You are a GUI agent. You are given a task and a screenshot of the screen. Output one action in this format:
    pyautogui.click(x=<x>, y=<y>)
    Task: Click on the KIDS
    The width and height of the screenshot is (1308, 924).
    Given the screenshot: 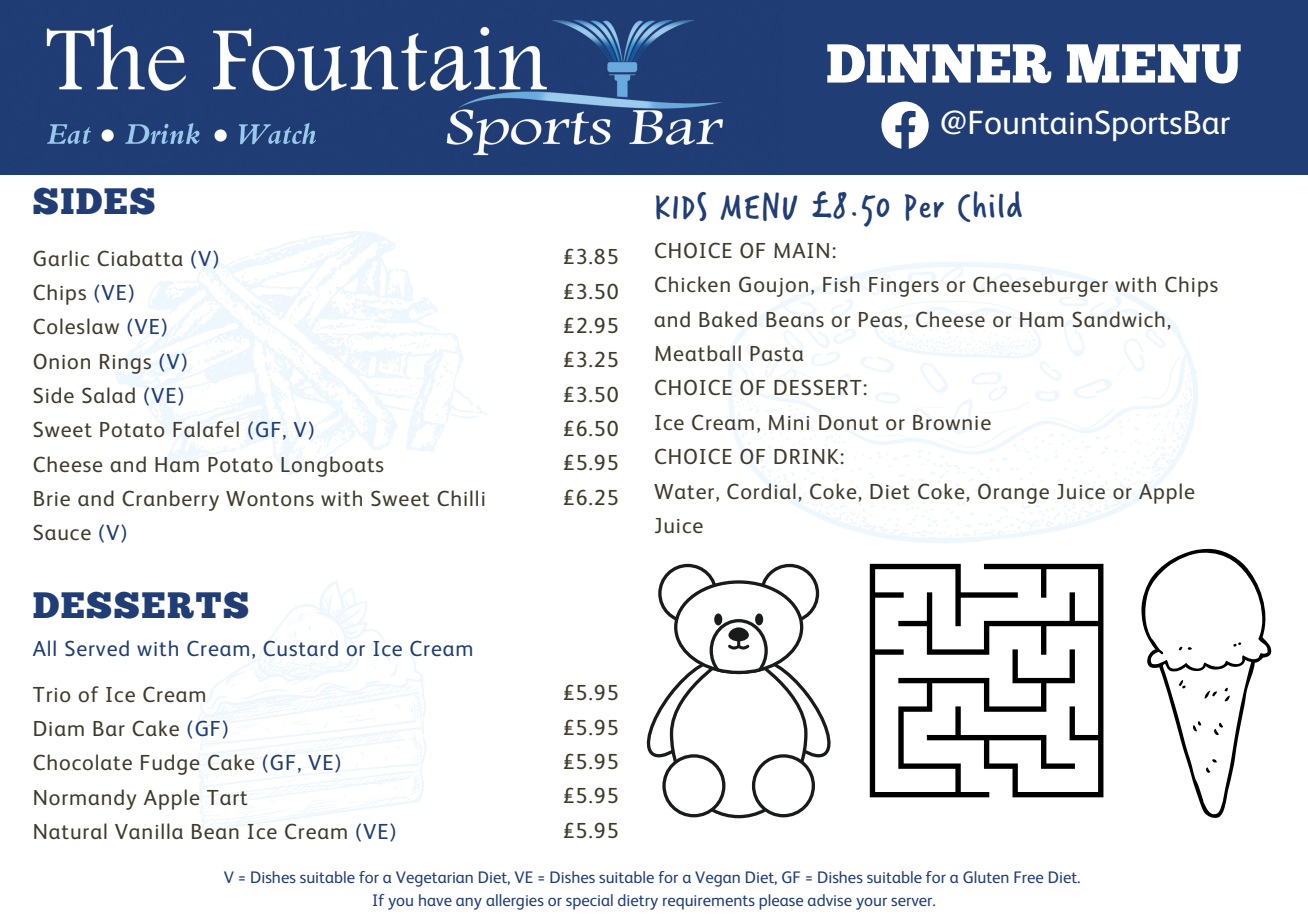 What is the action you would take?
    pyautogui.click(x=681, y=206)
